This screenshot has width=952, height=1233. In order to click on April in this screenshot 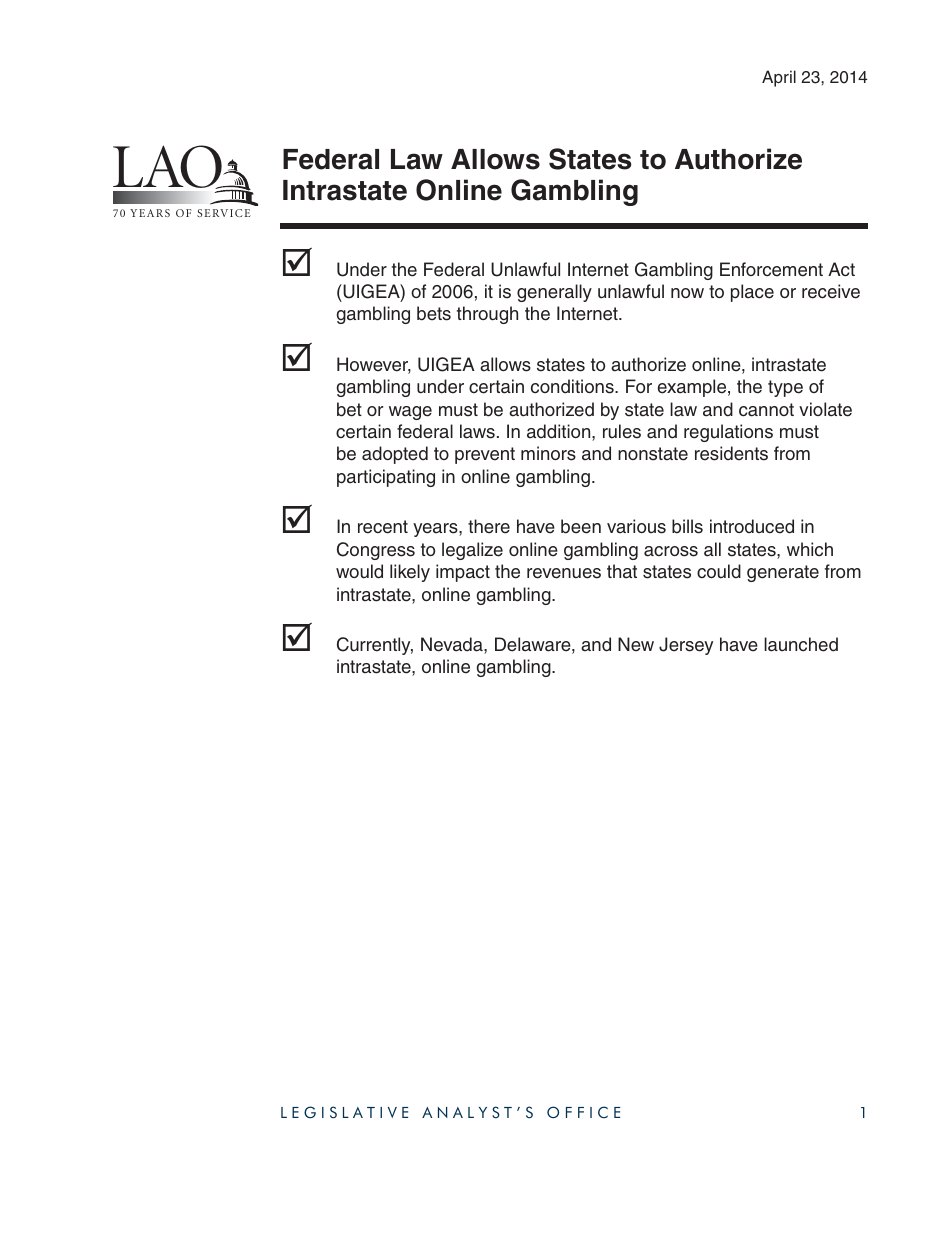, I will do `click(779, 78)`.
